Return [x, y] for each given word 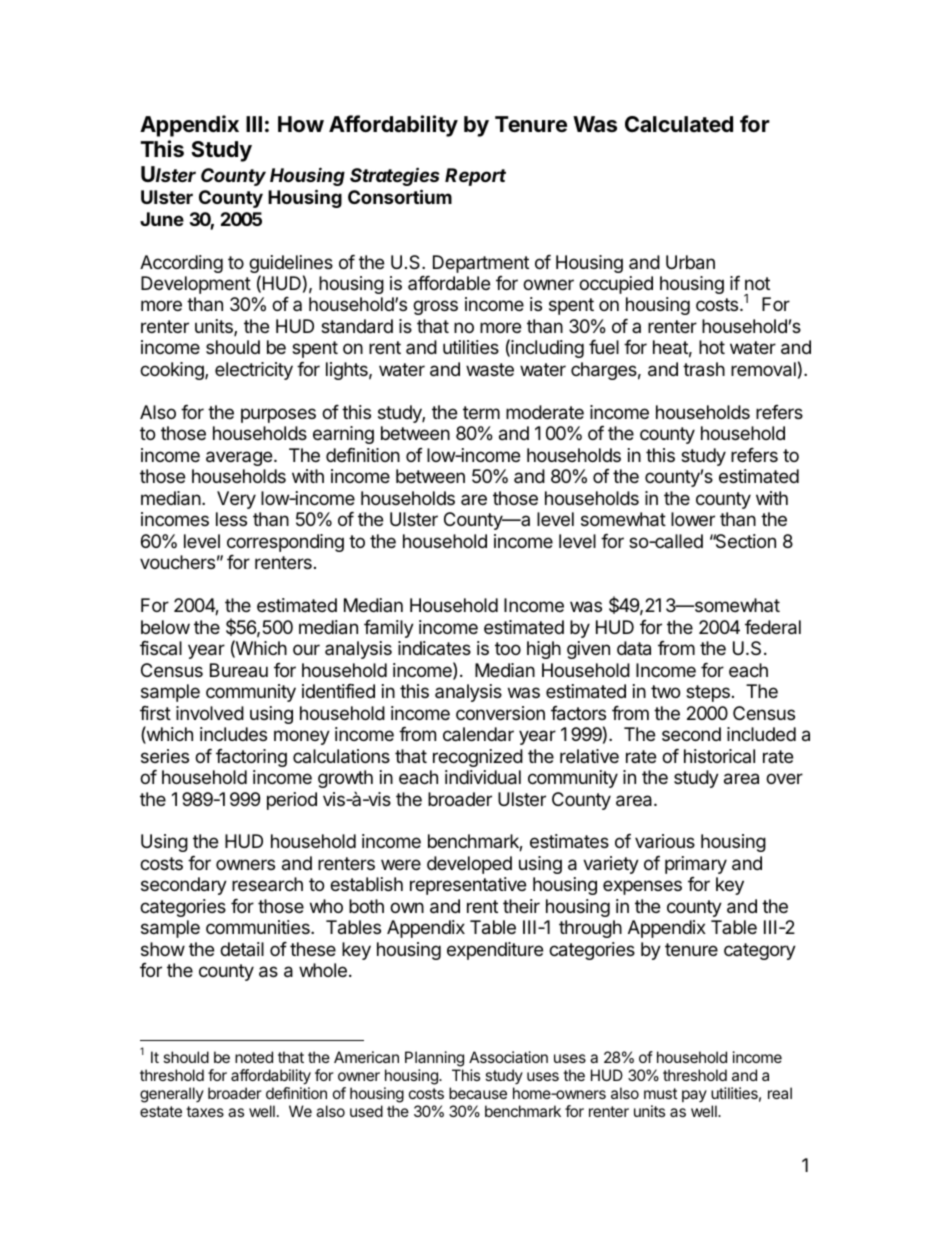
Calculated [679, 124]
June [162, 219]
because [478, 1093]
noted [254, 1057]
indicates [434, 648]
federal [773, 627]
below [165, 627]
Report [475, 177]
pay [694, 1096]
